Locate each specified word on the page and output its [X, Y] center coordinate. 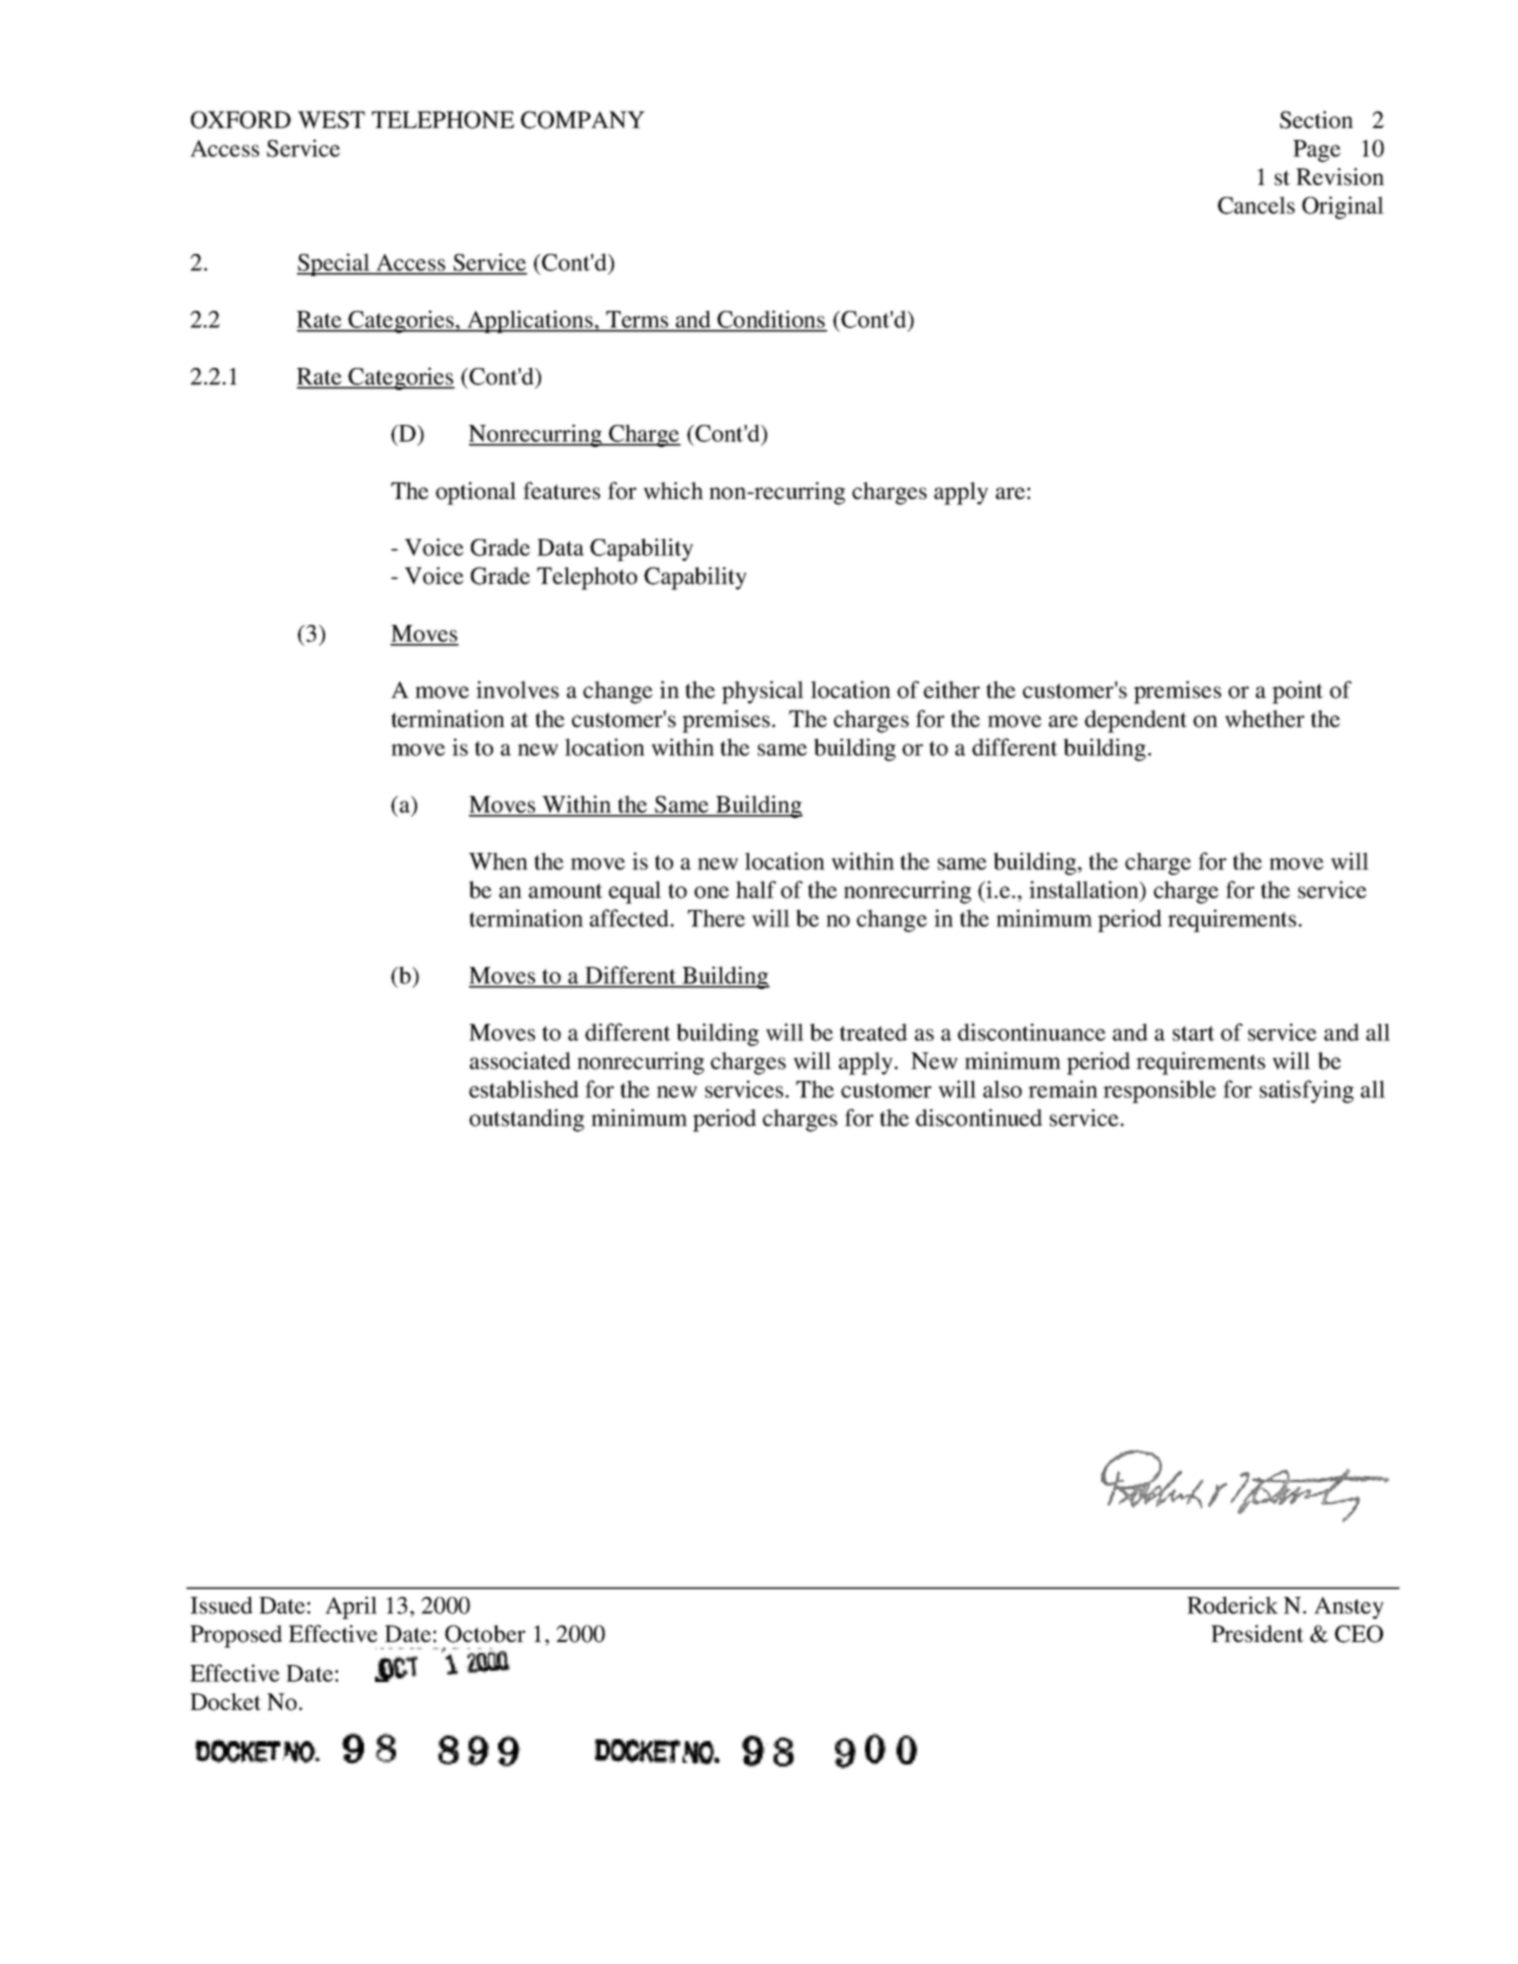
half [756, 890]
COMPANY [583, 120]
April [351, 1607]
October [485, 1634]
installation [1085, 891]
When [498, 861]
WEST [331, 120]
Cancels [1256, 205]
